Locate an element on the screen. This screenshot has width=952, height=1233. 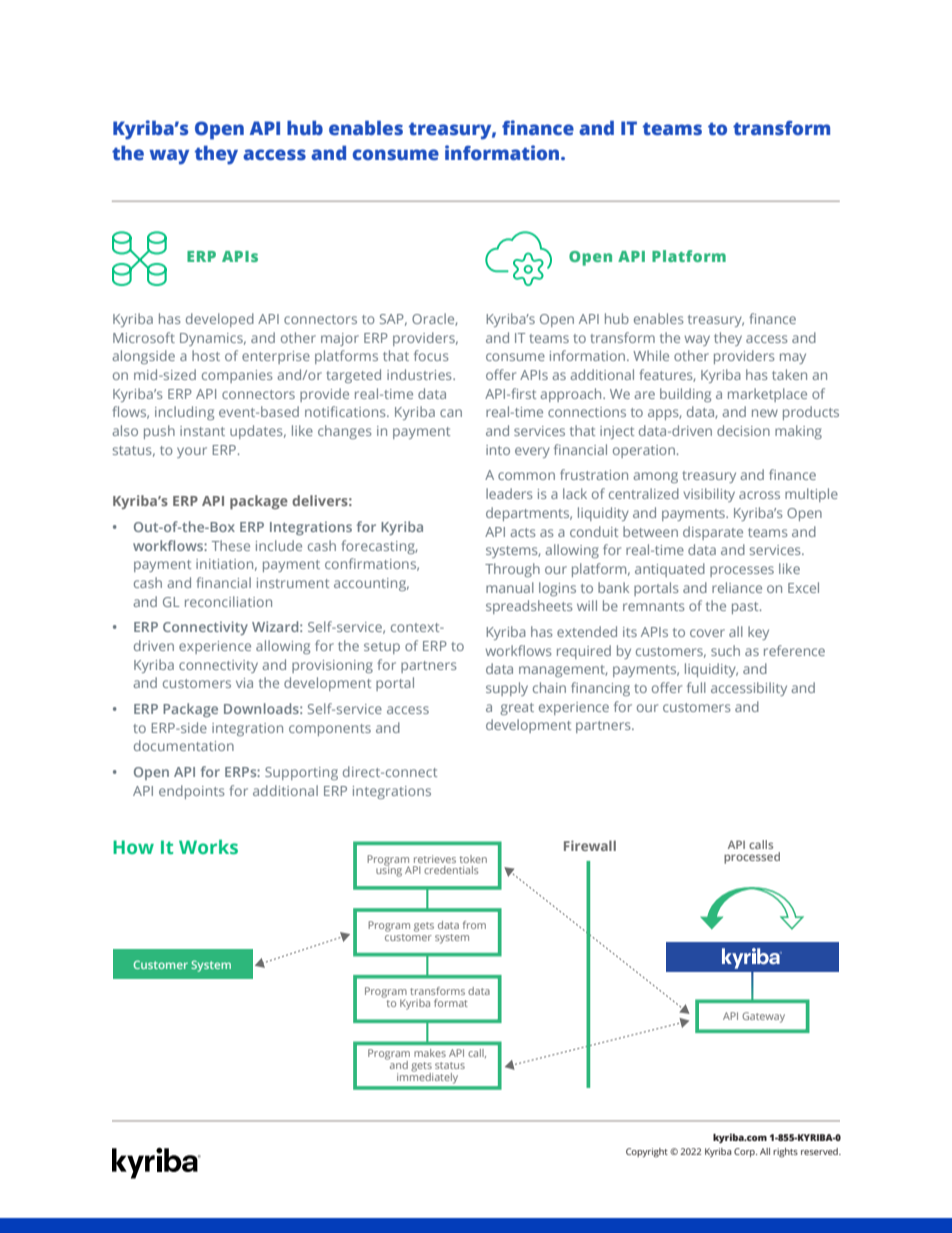
makes is located at coordinates (430, 1053).
